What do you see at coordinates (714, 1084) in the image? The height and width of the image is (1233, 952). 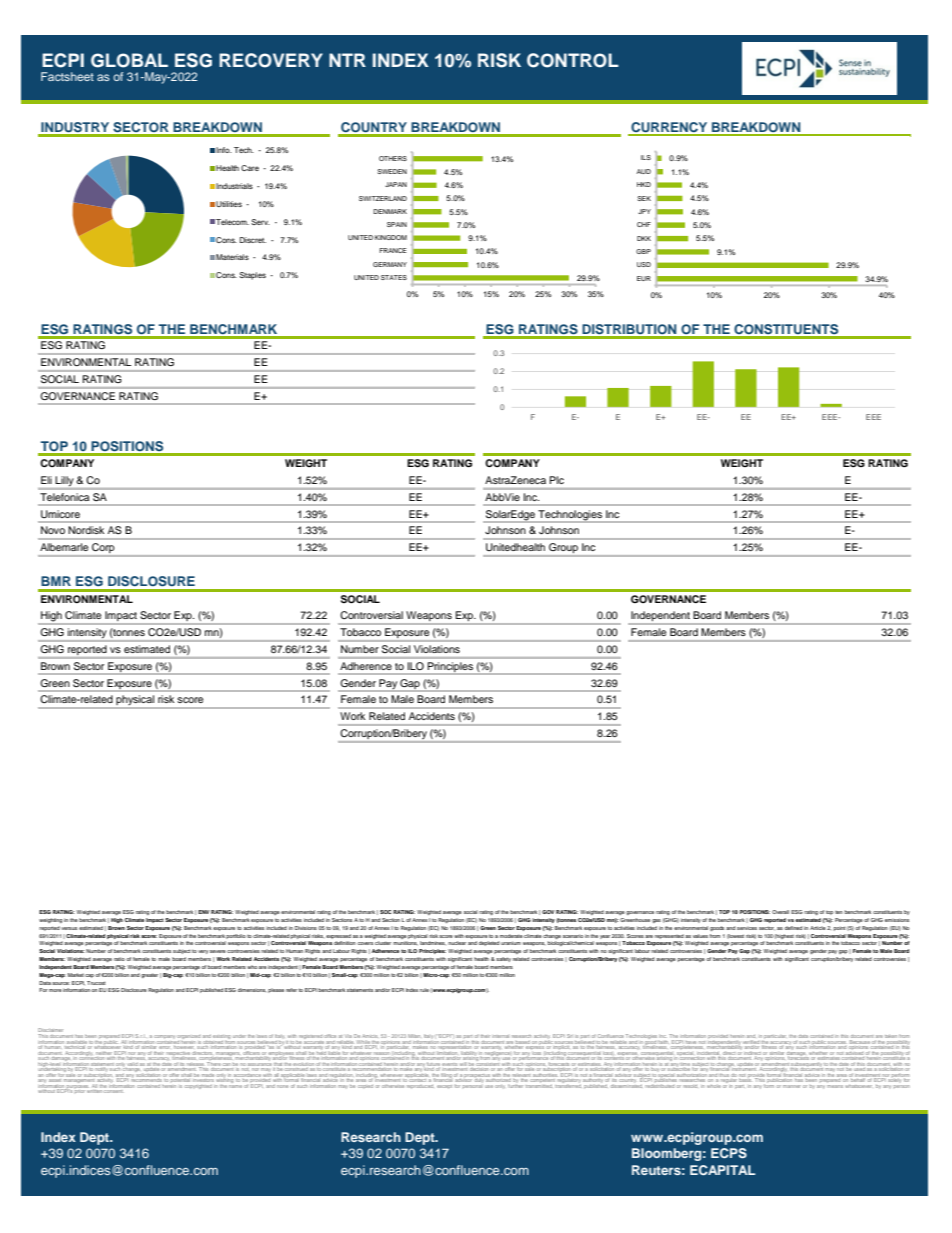 I see `whole` at bounding box center [714, 1084].
